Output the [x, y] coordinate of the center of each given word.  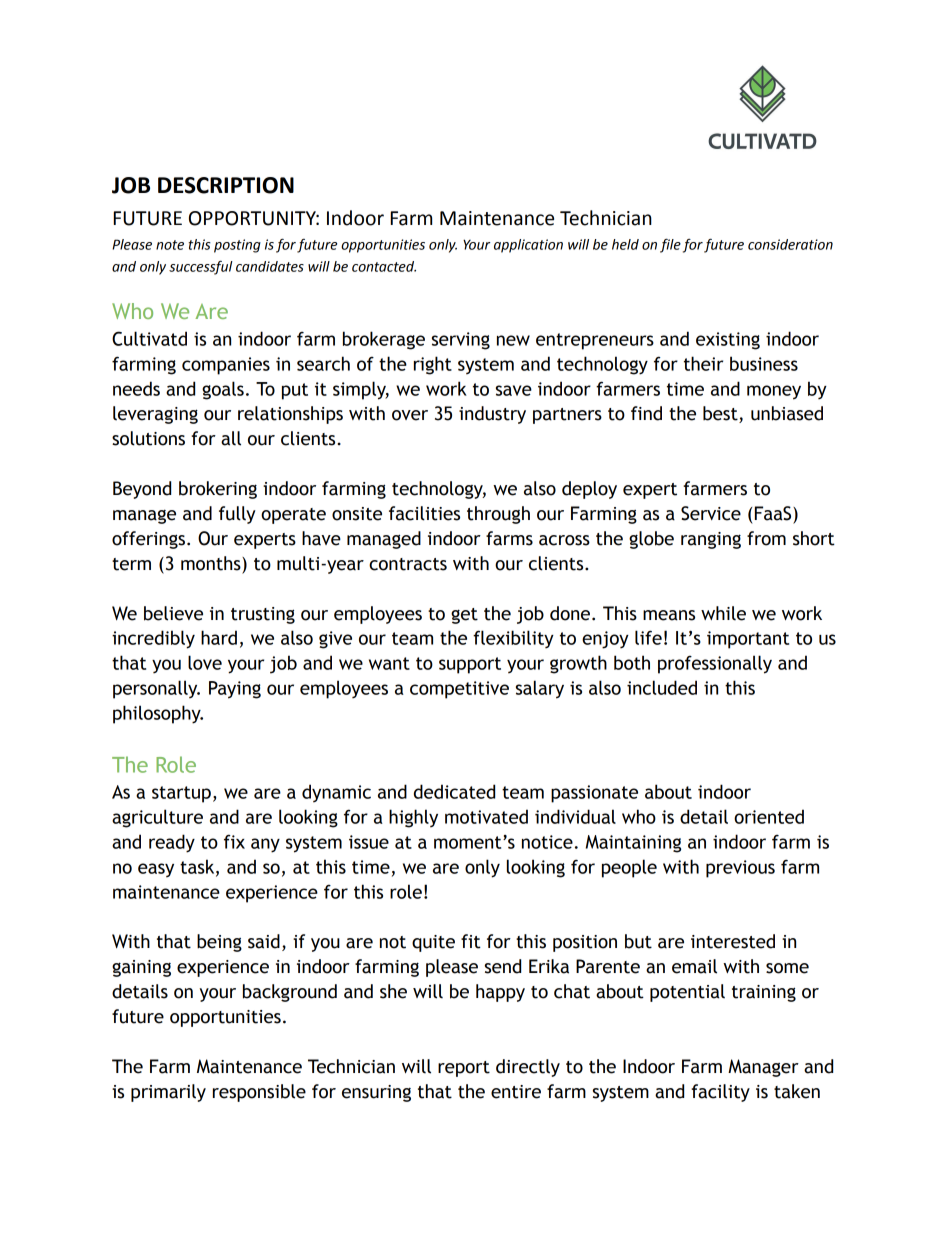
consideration [790, 244]
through [498, 515]
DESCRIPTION [226, 185]
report [464, 1069]
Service [711, 513]
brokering [218, 490]
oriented [769, 816]
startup [181, 794]
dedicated [454, 791]
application [528, 246]
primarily [168, 1093]
